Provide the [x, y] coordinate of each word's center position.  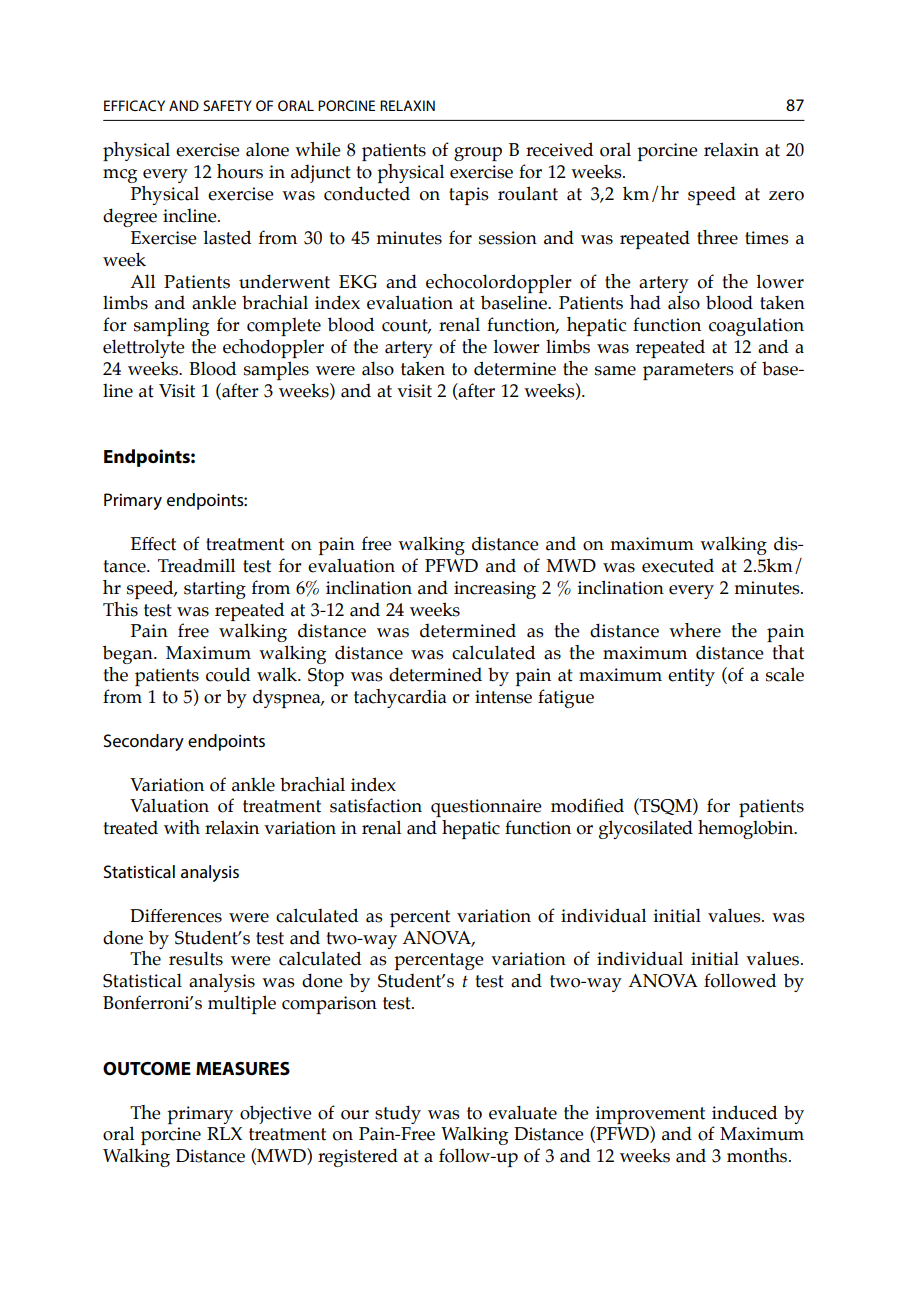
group [478, 154]
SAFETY [227, 105]
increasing [495, 590]
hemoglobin [747, 829]
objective [276, 1114]
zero [786, 196]
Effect [153, 544]
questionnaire [486, 808]
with [182, 827]
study [398, 1114]
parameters [688, 371]
